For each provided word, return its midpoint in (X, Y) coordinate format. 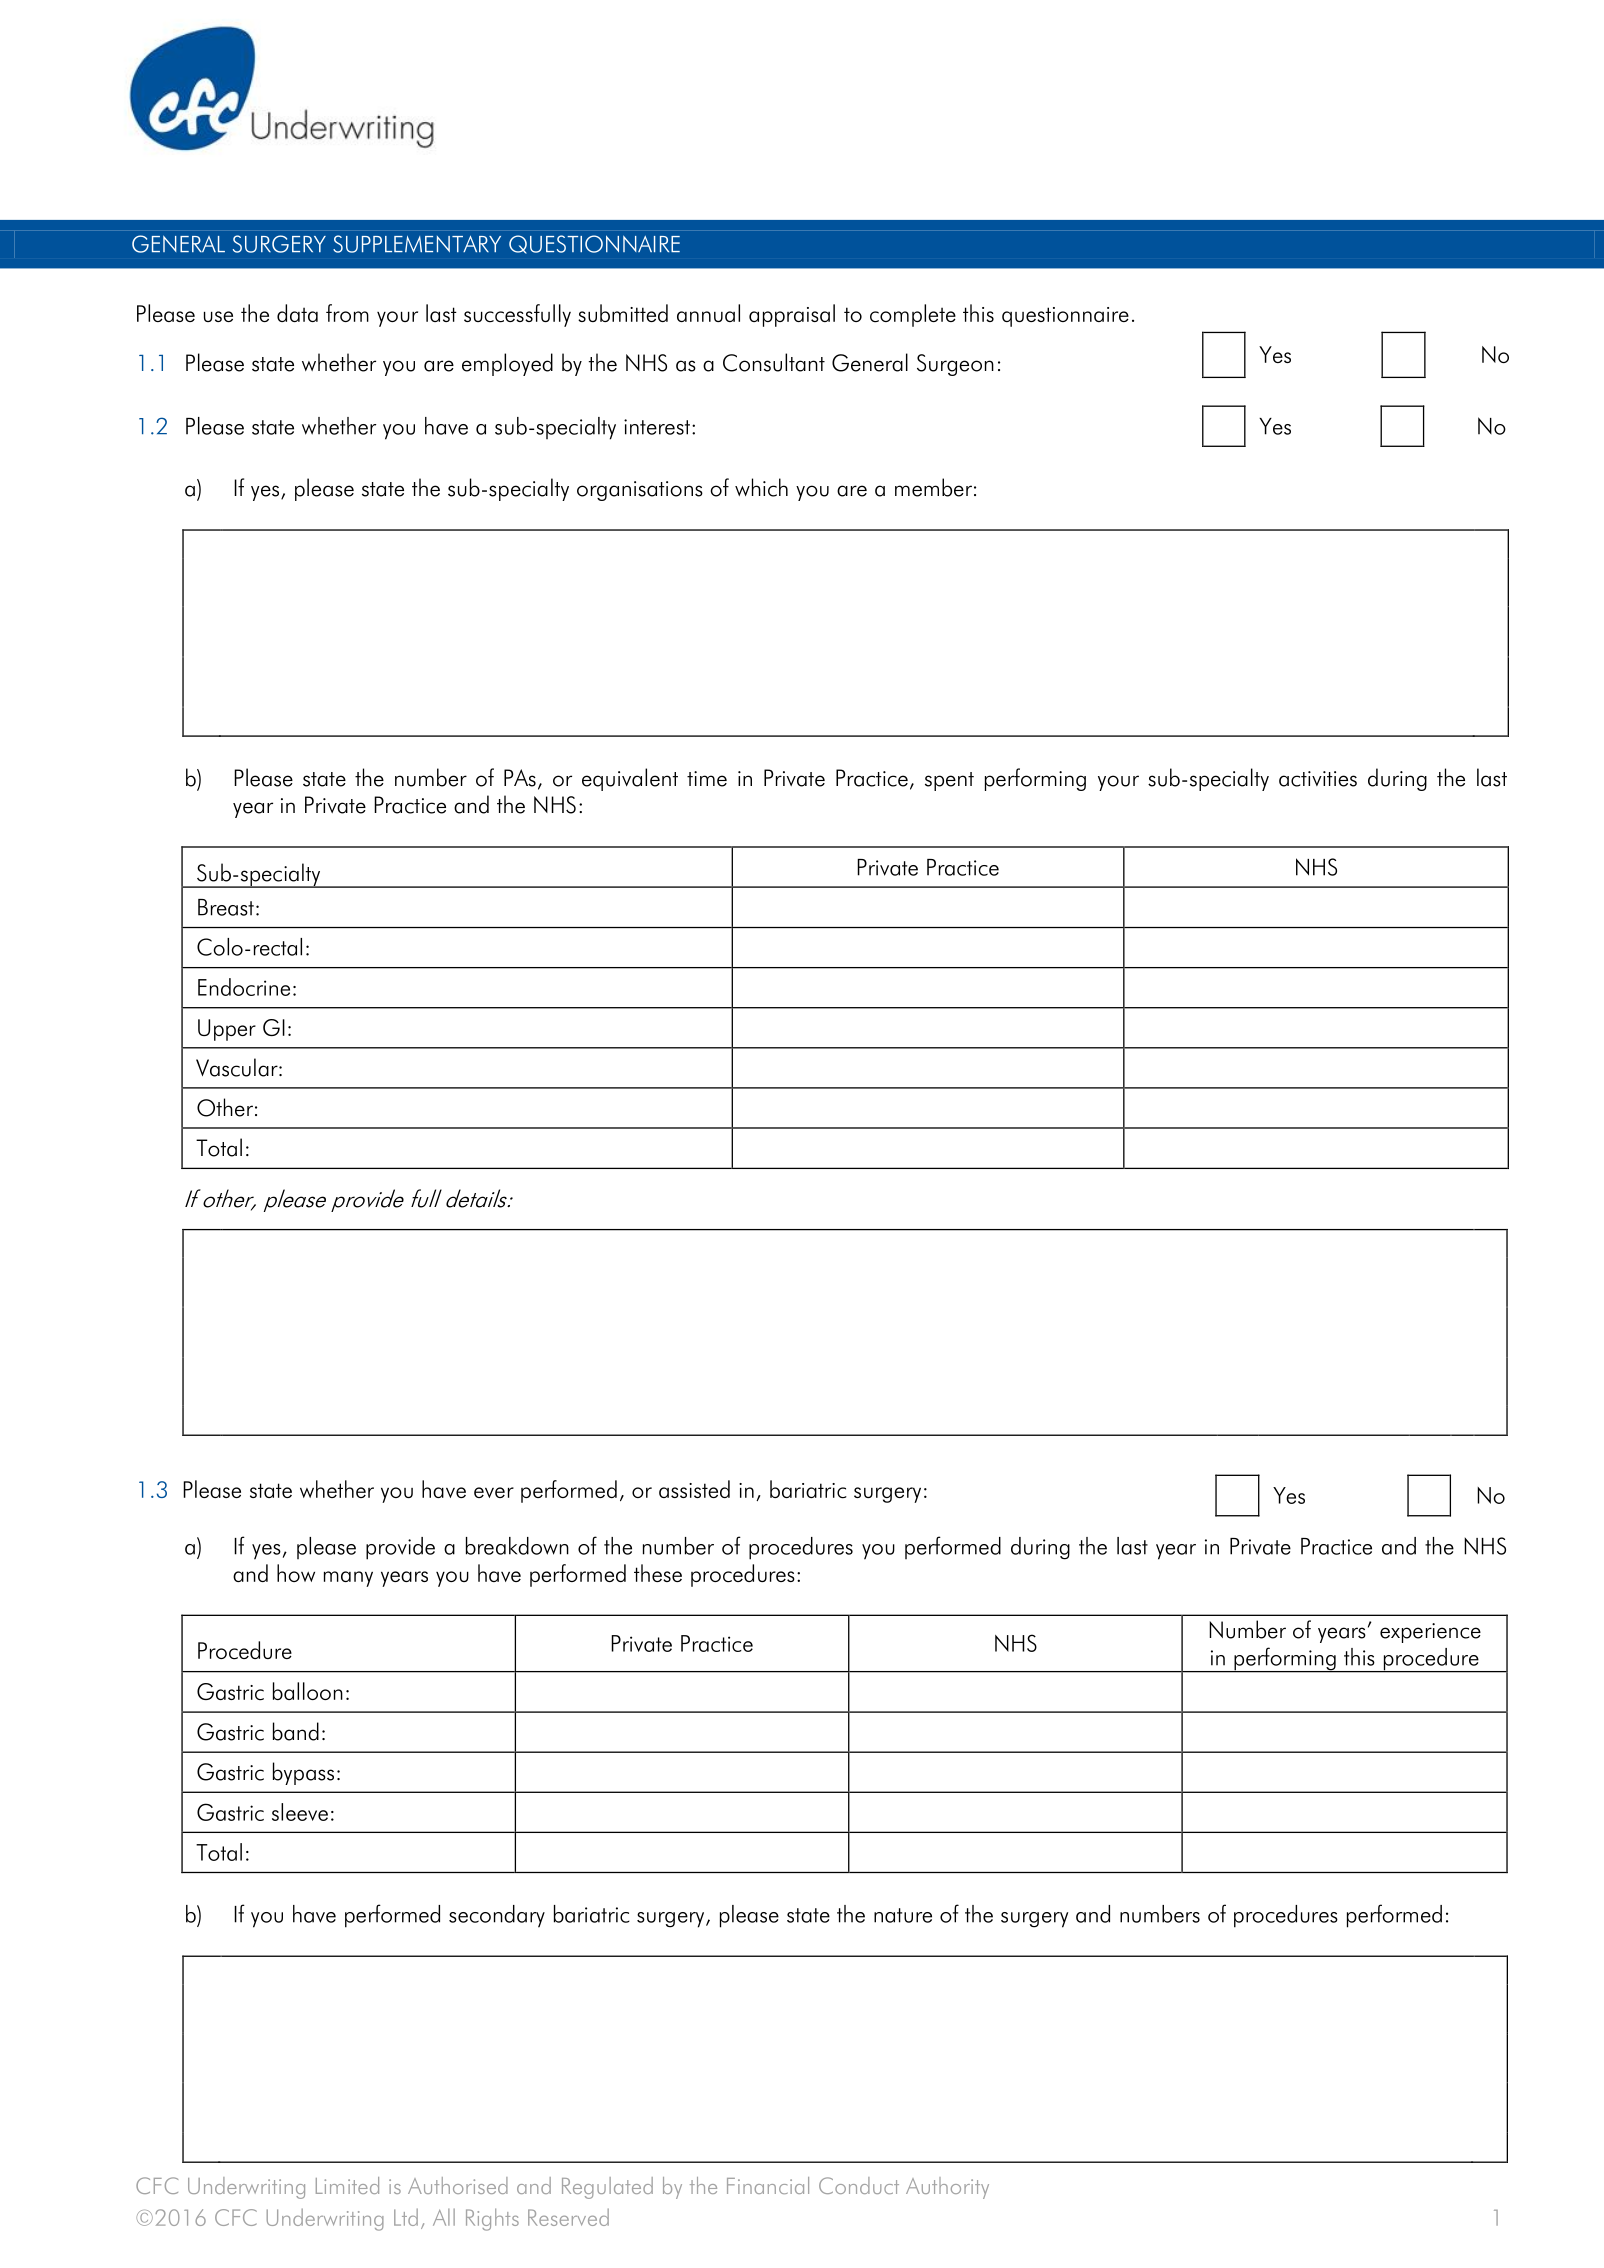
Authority (947, 2188)
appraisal (792, 315)
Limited (347, 2185)
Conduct (859, 2185)
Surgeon (955, 365)
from (347, 313)
